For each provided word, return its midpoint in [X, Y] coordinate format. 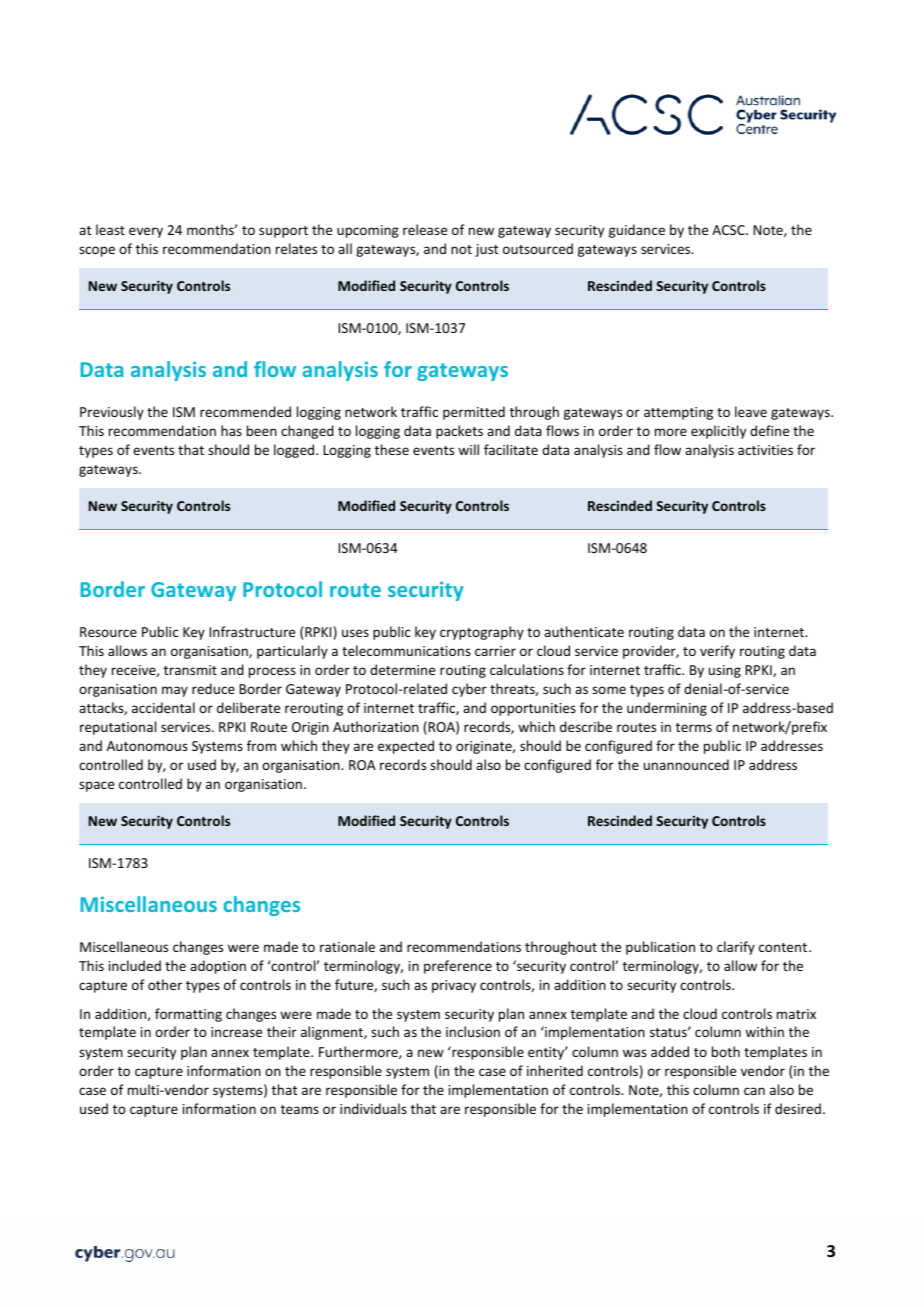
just [486, 250]
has [231, 430]
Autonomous [147, 746]
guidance [637, 231]
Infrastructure [252, 631]
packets [459, 432]
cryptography [482, 633]
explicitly [718, 432]
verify [717, 652]
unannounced [686, 764]
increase [236, 1032]
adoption [218, 967]
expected [406, 747]
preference [458, 967]
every [146, 232]
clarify [736, 948]
